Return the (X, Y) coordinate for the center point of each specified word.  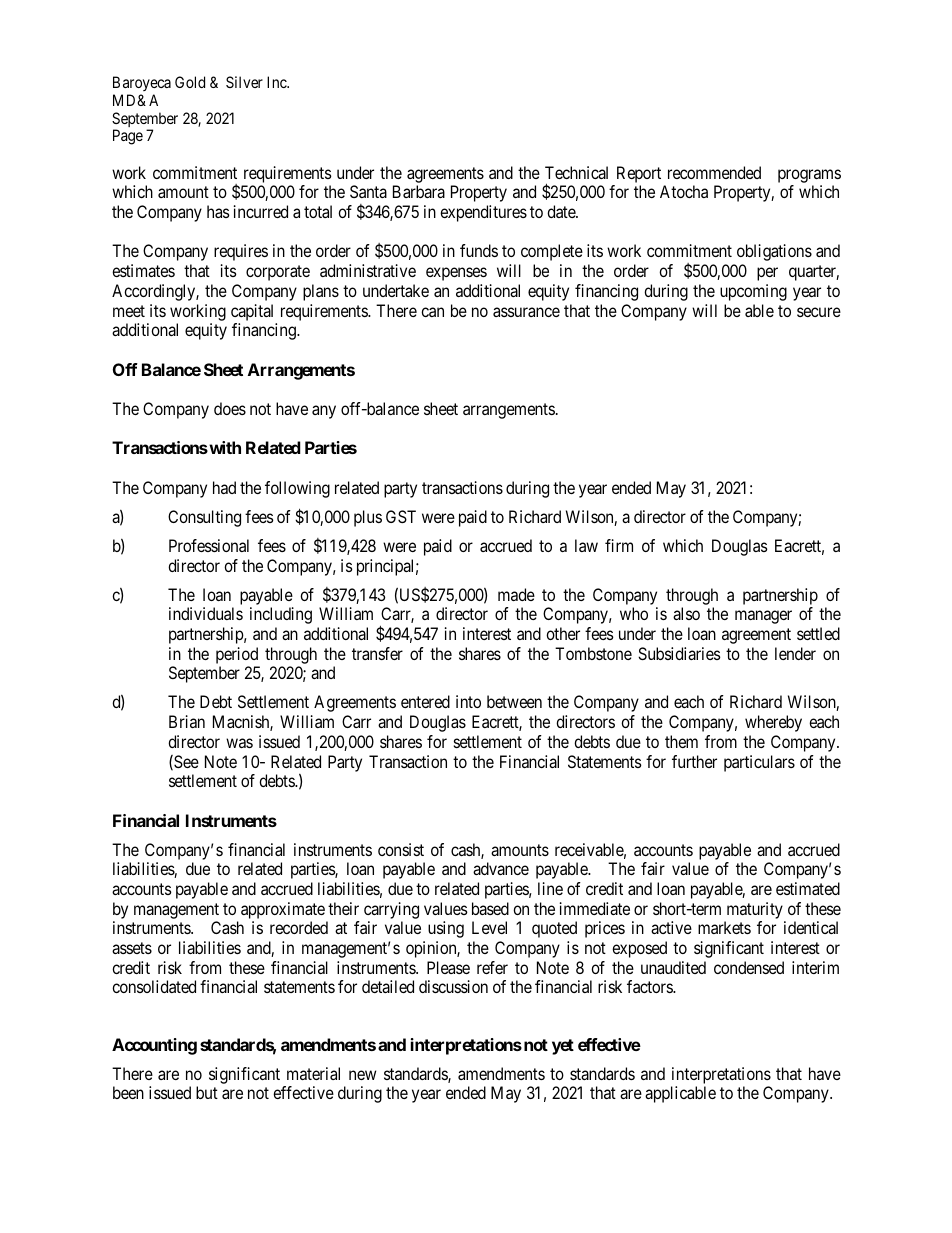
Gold (190, 82)
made (516, 594)
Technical (576, 172)
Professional (209, 545)
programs (809, 176)
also (686, 613)
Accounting (154, 1046)
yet (563, 1047)
